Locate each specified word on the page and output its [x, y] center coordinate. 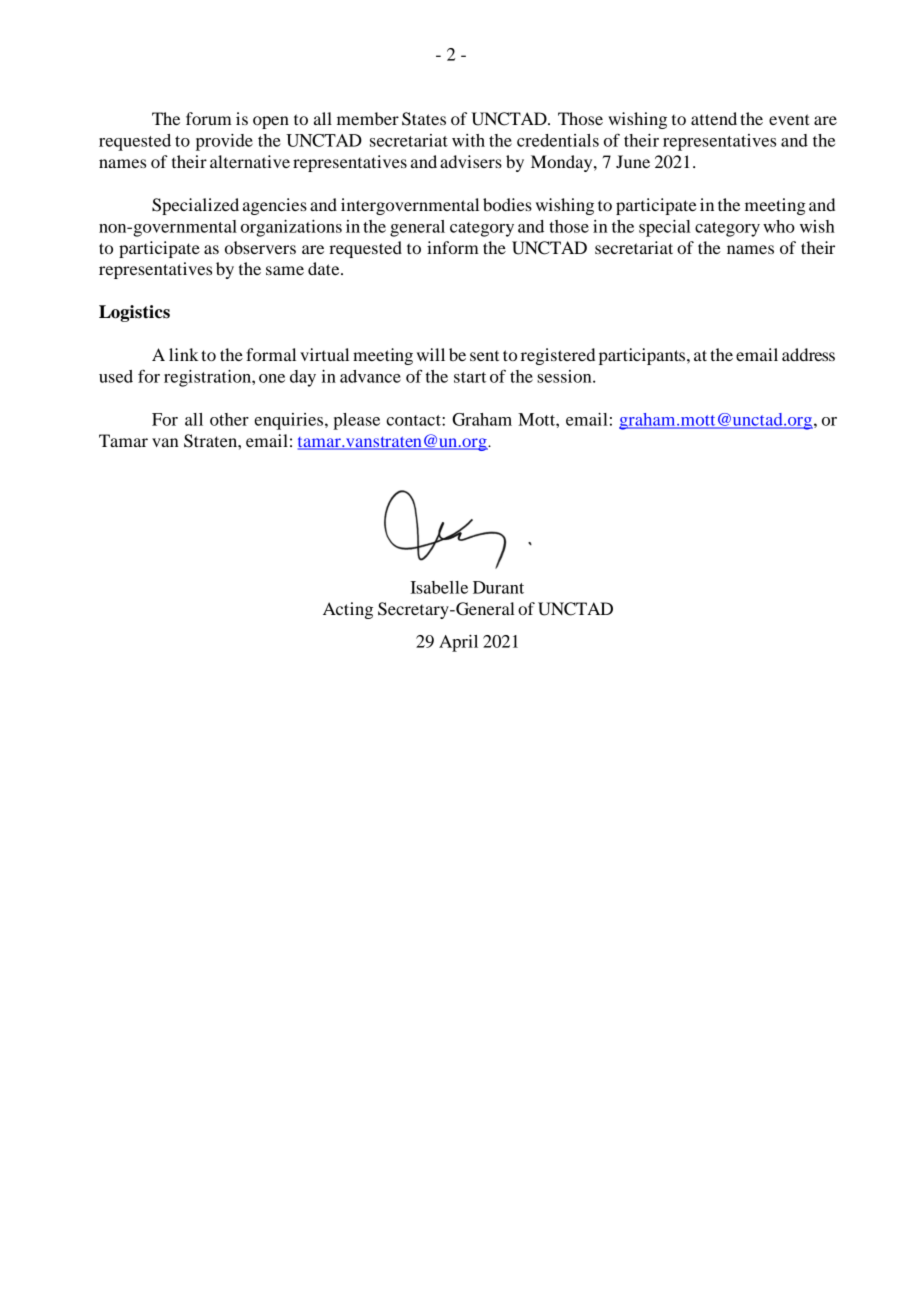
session [565, 376]
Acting [348, 610]
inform [453, 247]
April [458, 643]
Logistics [134, 313]
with [468, 140]
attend [714, 118]
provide [224, 142]
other [229, 419]
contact [414, 420]
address [808, 354]
